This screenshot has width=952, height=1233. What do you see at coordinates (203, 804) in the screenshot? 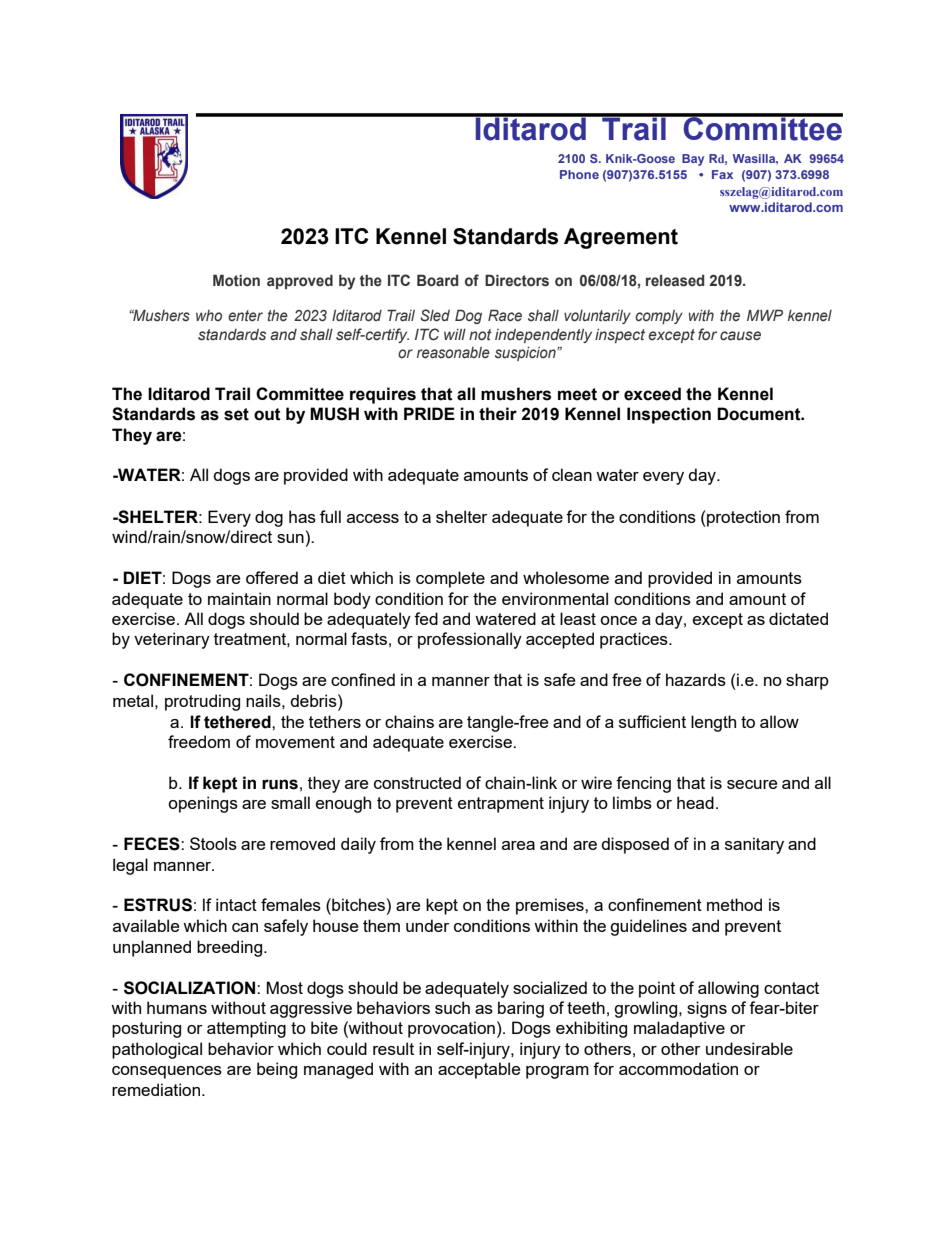
I see `openings` at bounding box center [203, 804].
